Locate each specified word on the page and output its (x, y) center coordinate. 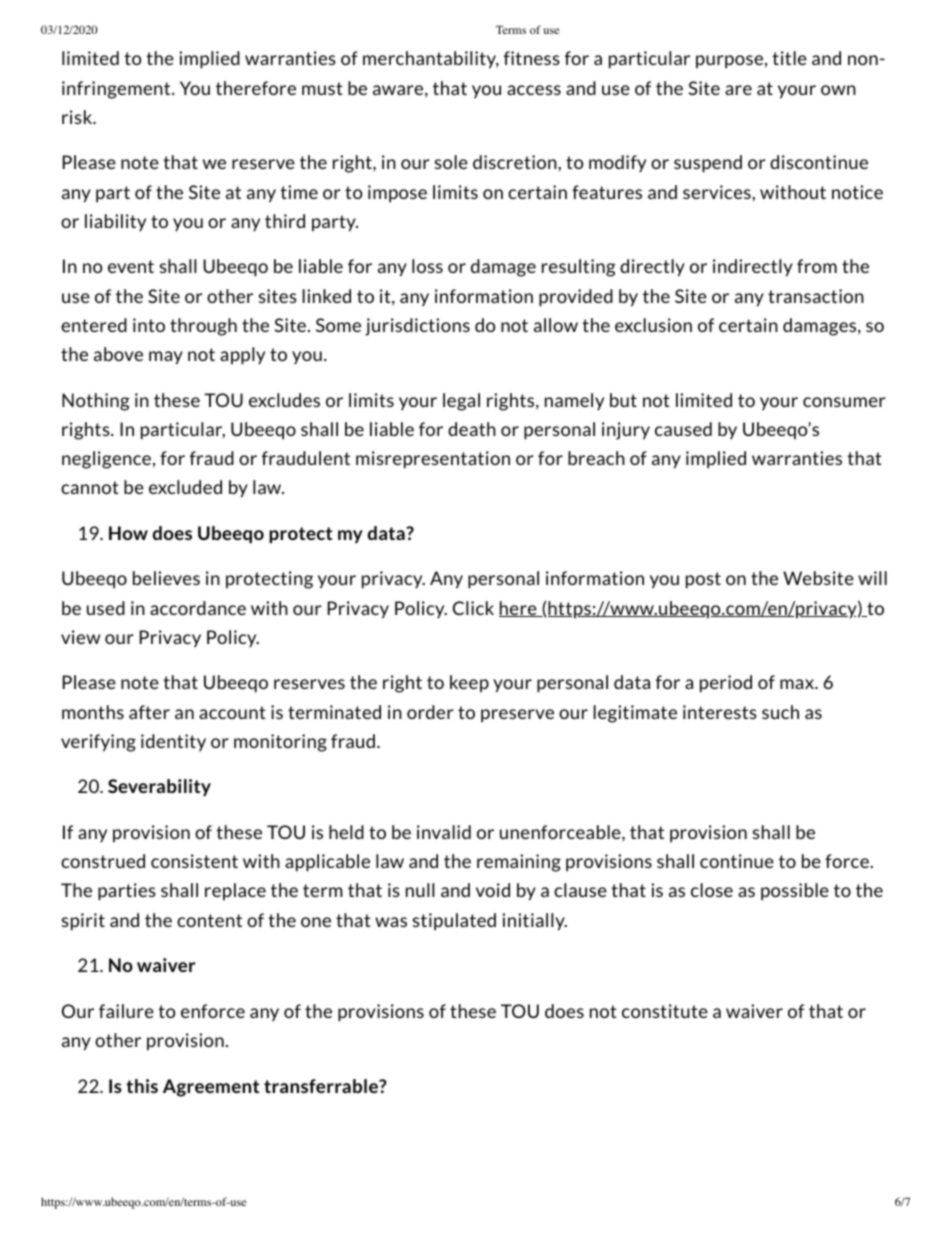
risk (78, 117)
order (430, 712)
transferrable (322, 1086)
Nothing (95, 402)
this (142, 1086)
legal (461, 402)
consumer (844, 402)
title (789, 58)
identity (173, 743)
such (780, 712)
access (534, 90)
